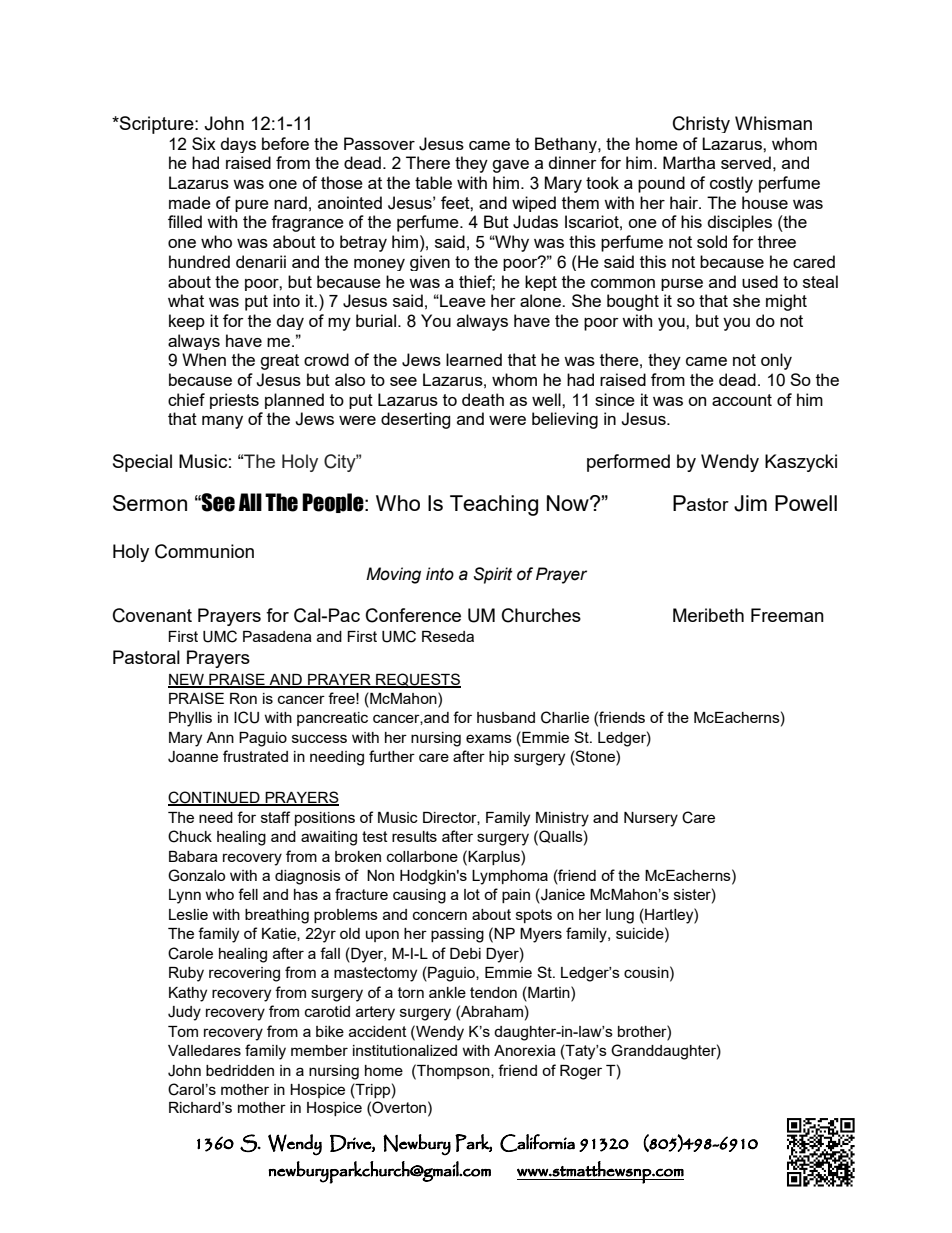  What do you see at coordinates (483, 399) in the document?
I see `death` at bounding box center [483, 399].
